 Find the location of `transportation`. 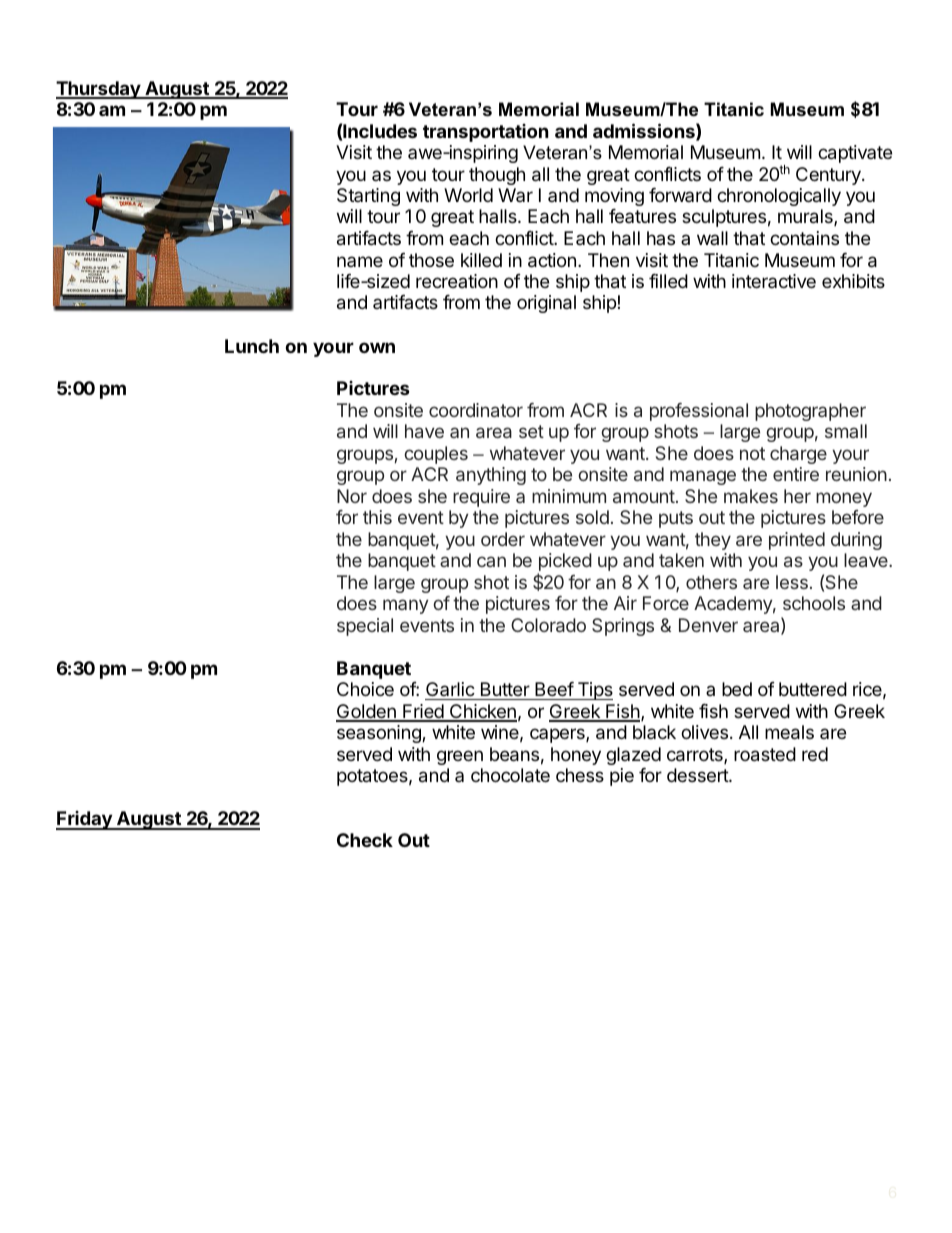

transportation is located at coordinates (486, 133).
